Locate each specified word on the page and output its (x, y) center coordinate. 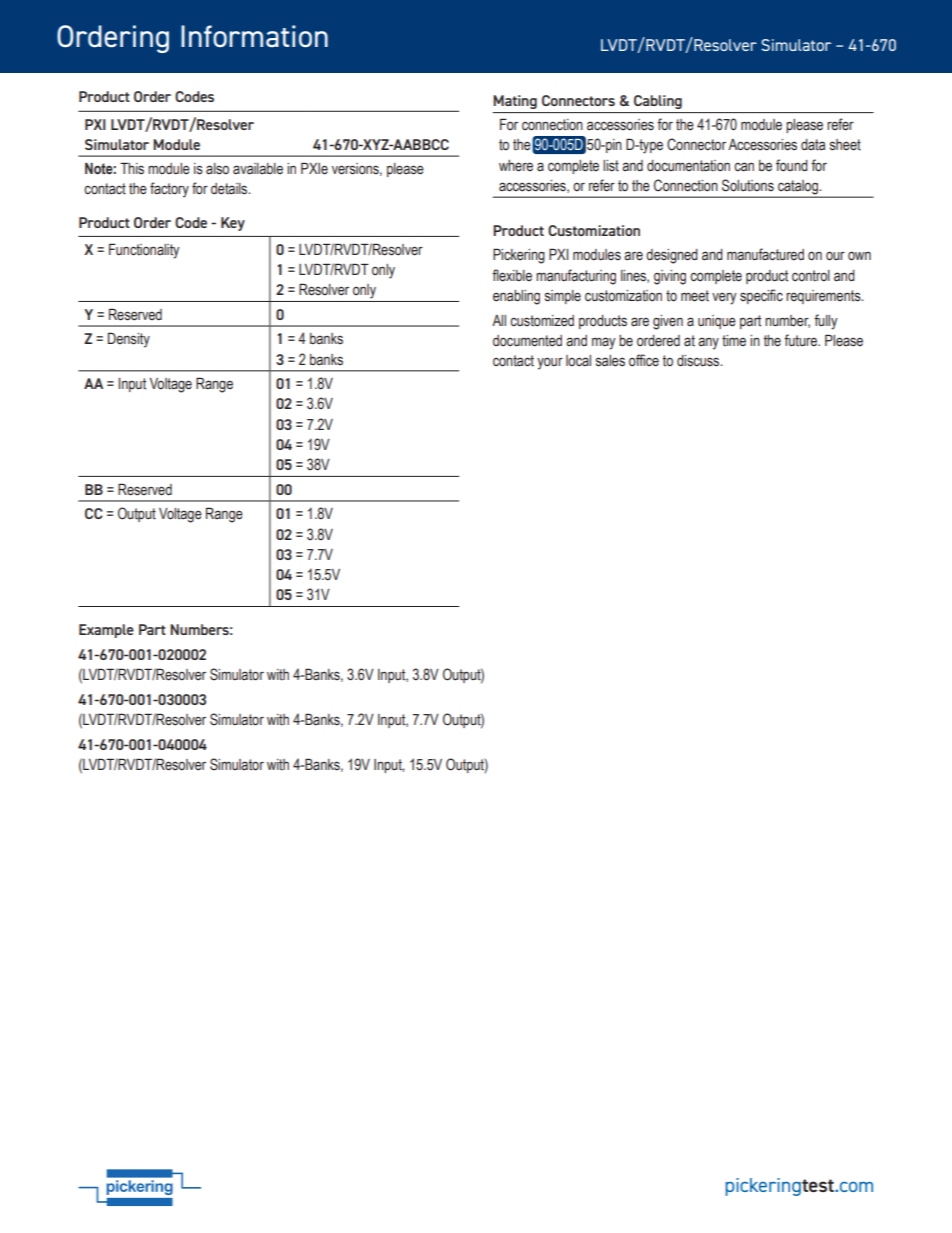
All (499, 320)
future (801, 340)
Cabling (658, 102)
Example (106, 631)
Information (254, 36)
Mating (515, 102)
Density (129, 340)
